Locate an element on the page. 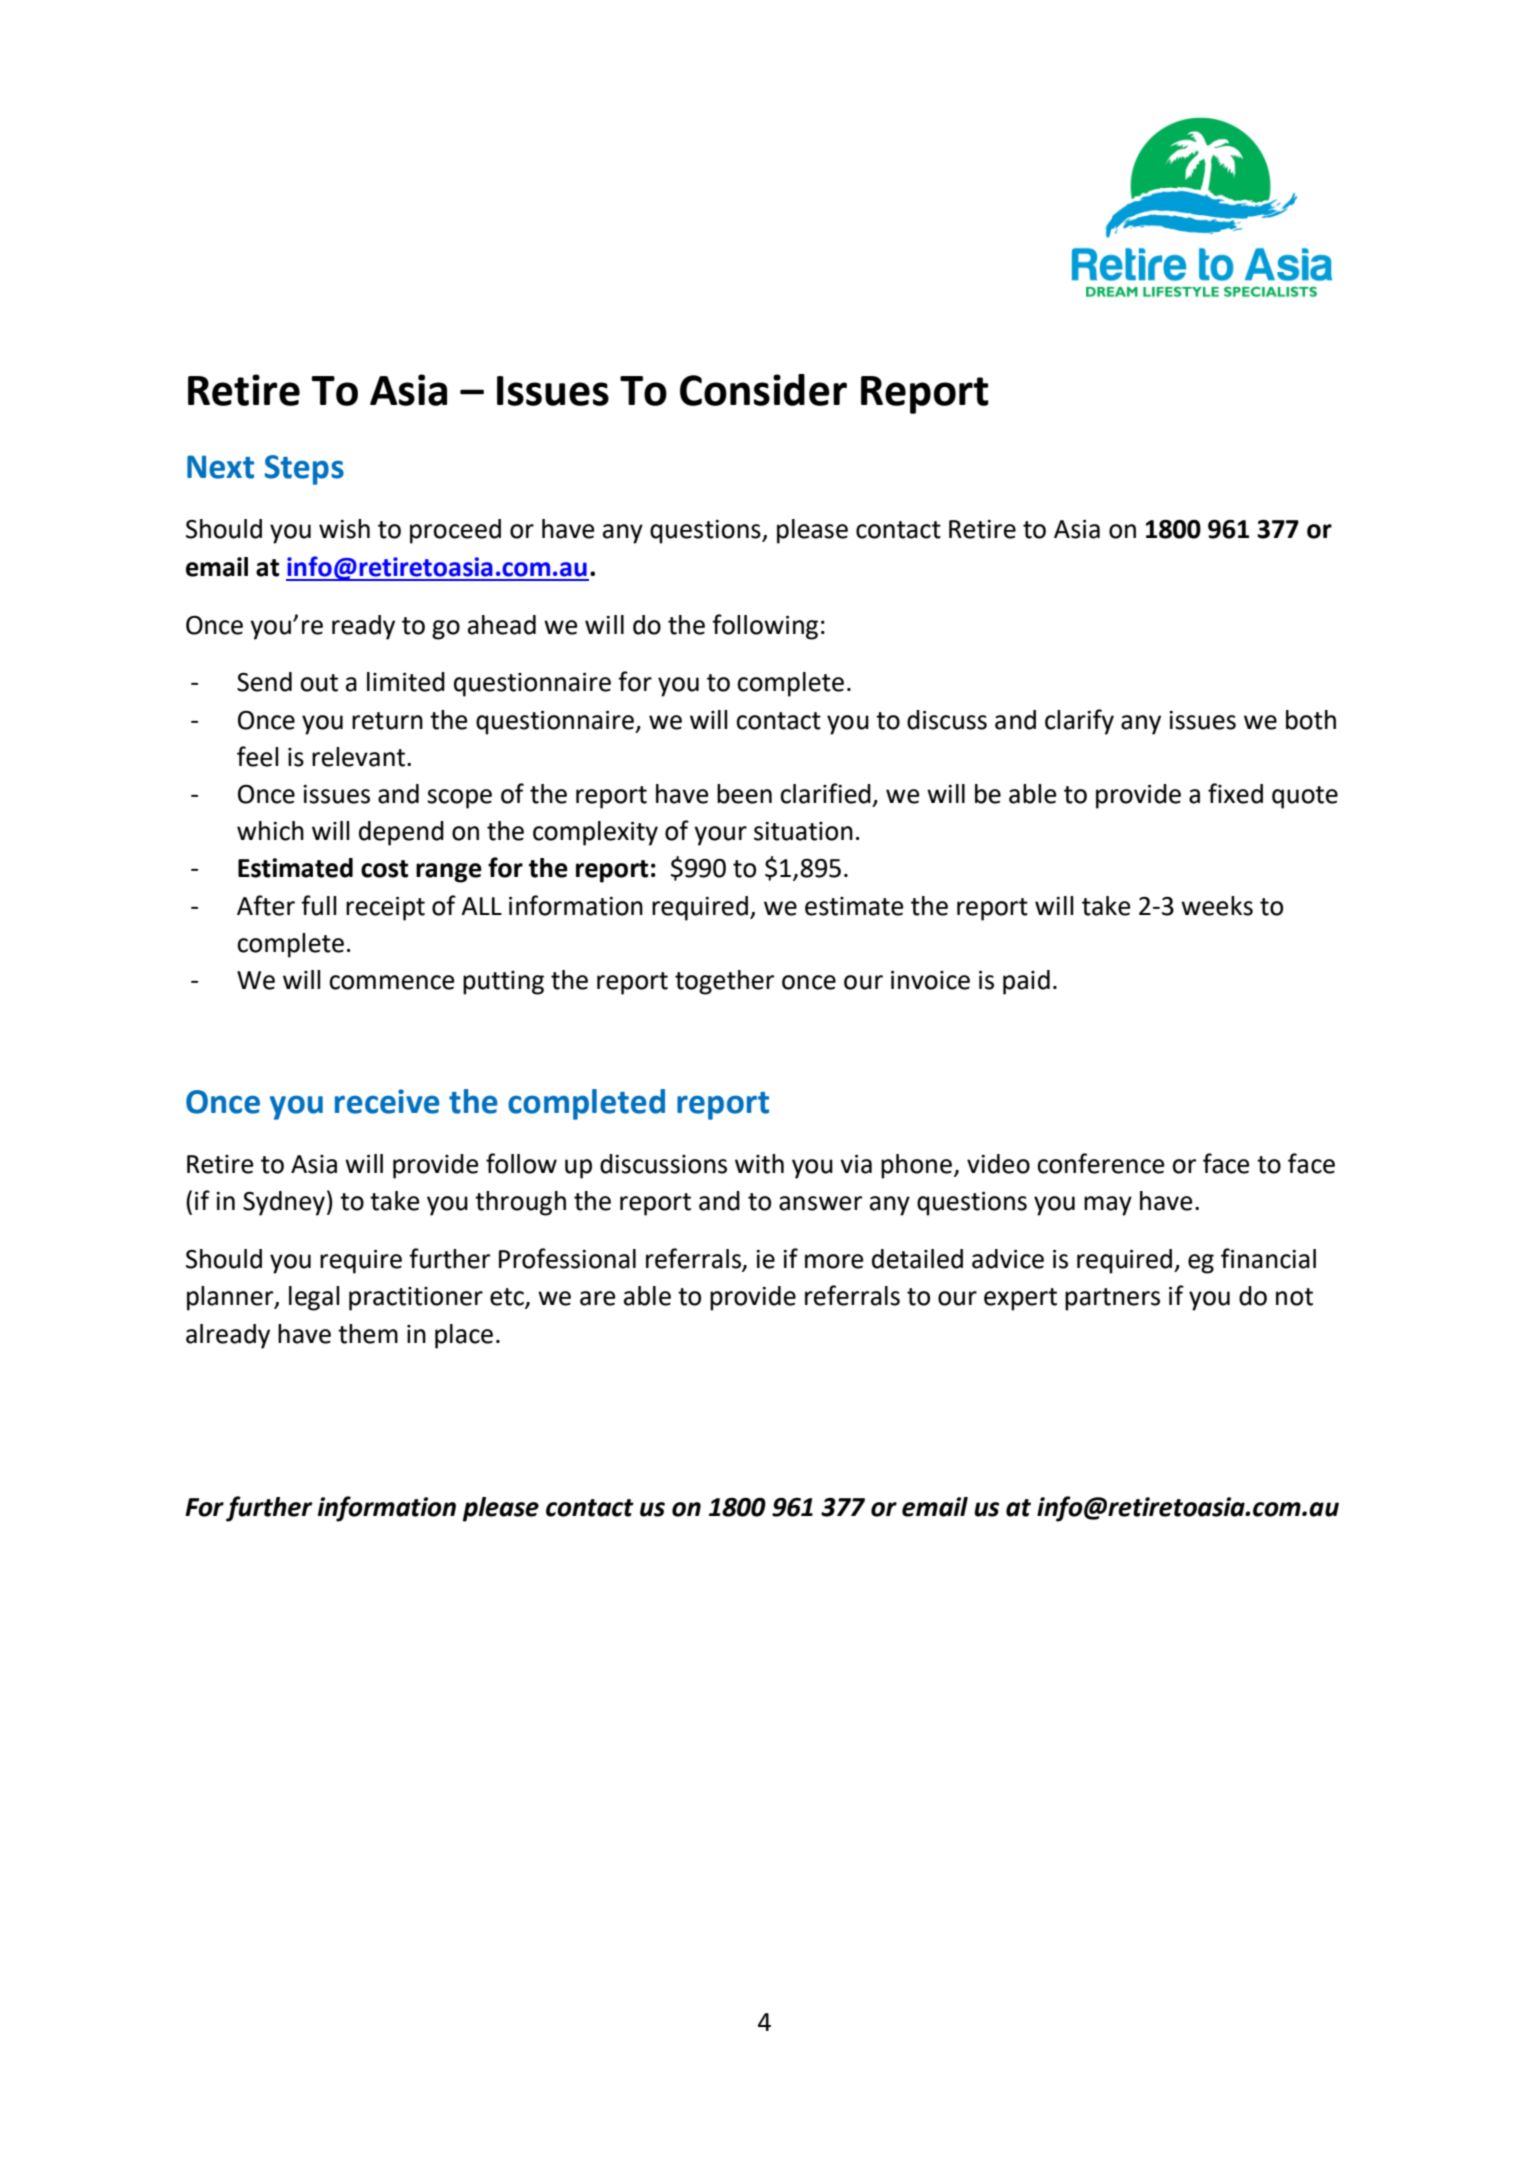  together is located at coordinates (724, 982).
